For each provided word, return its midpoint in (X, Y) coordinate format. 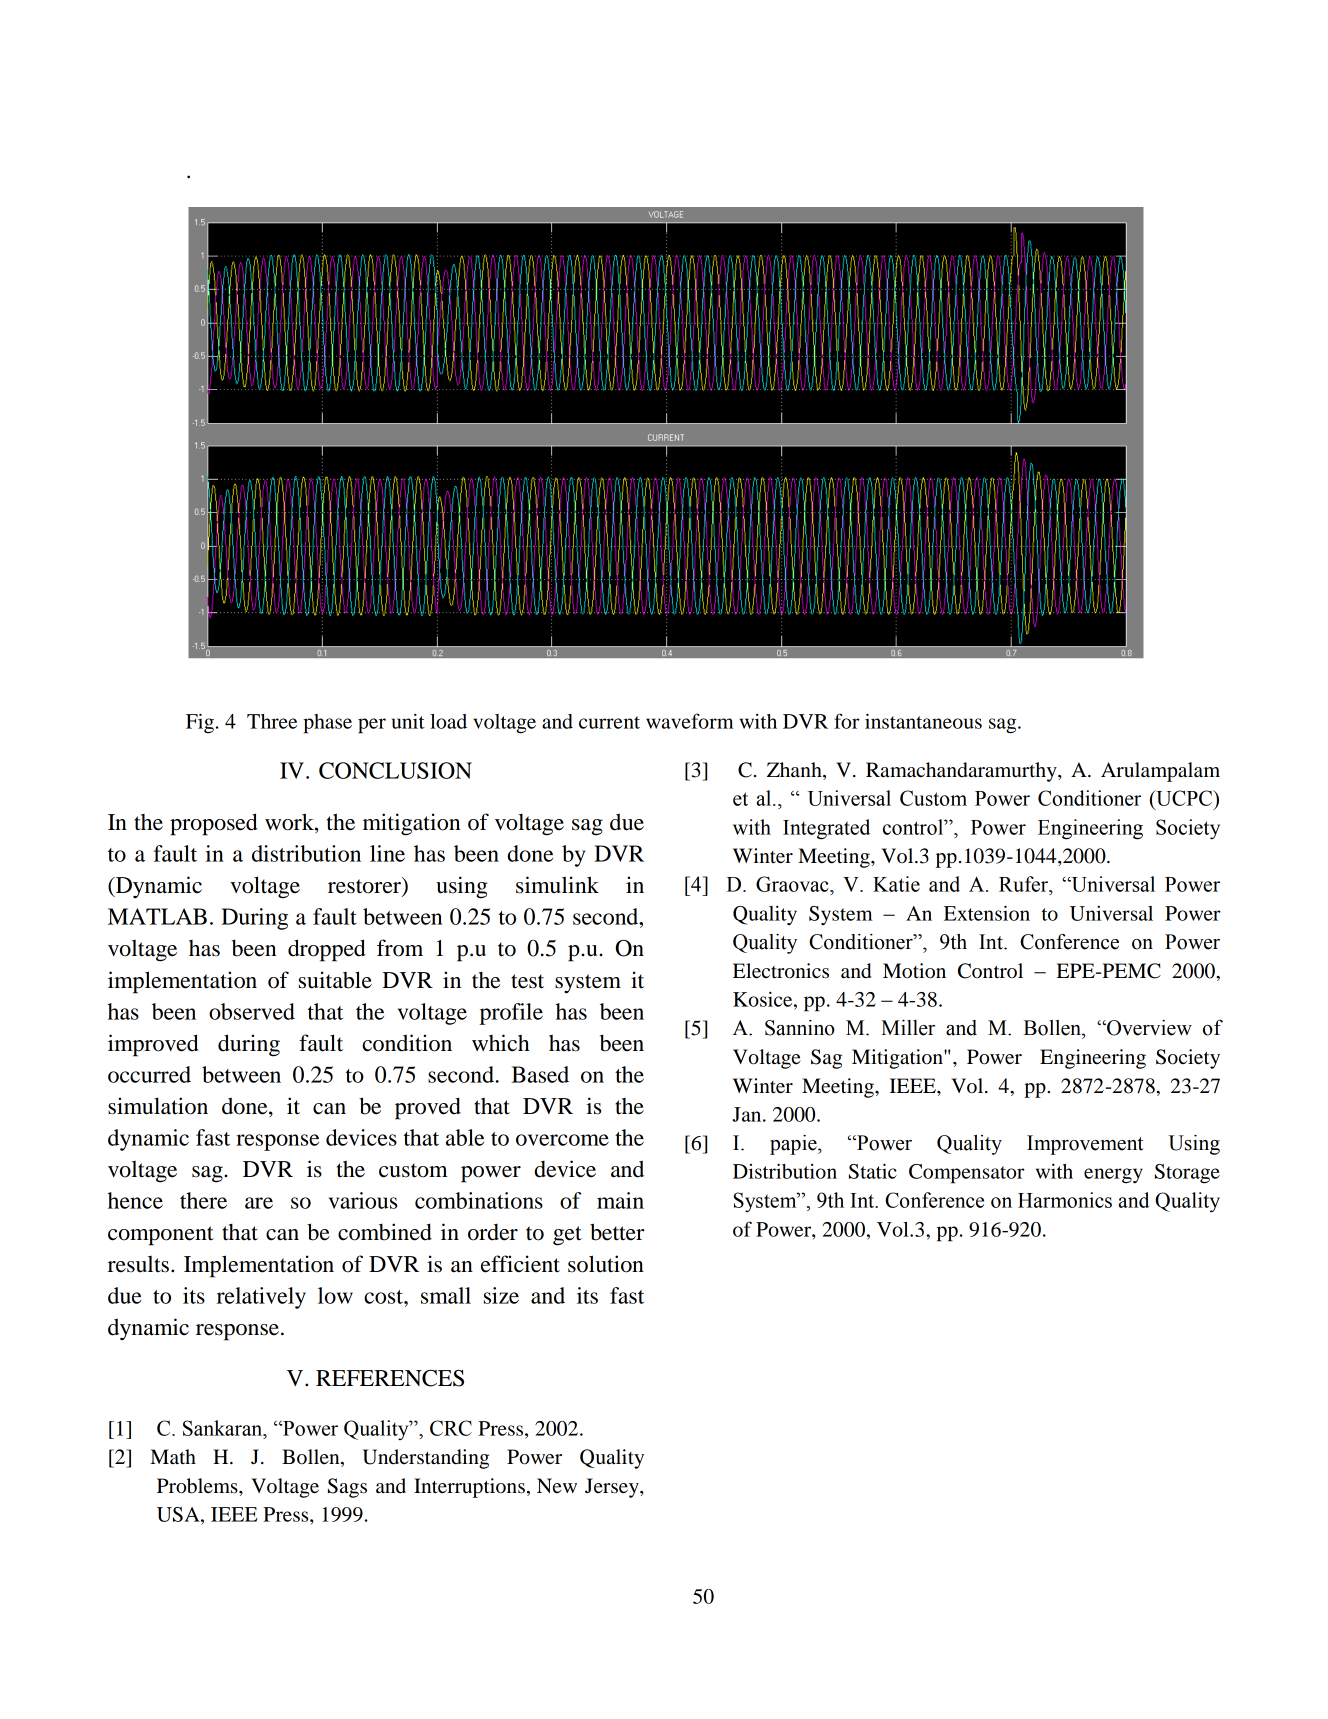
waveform (690, 721)
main (620, 1200)
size (501, 1295)
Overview (1148, 1028)
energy (1113, 1176)
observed (252, 1011)
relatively (261, 1298)
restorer (365, 886)
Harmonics (1065, 1200)
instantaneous (923, 721)
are (259, 1203)
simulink (557, 885)
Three (272, 721)
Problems (198, 1486)
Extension (987, 913)
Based (540, 1074)
